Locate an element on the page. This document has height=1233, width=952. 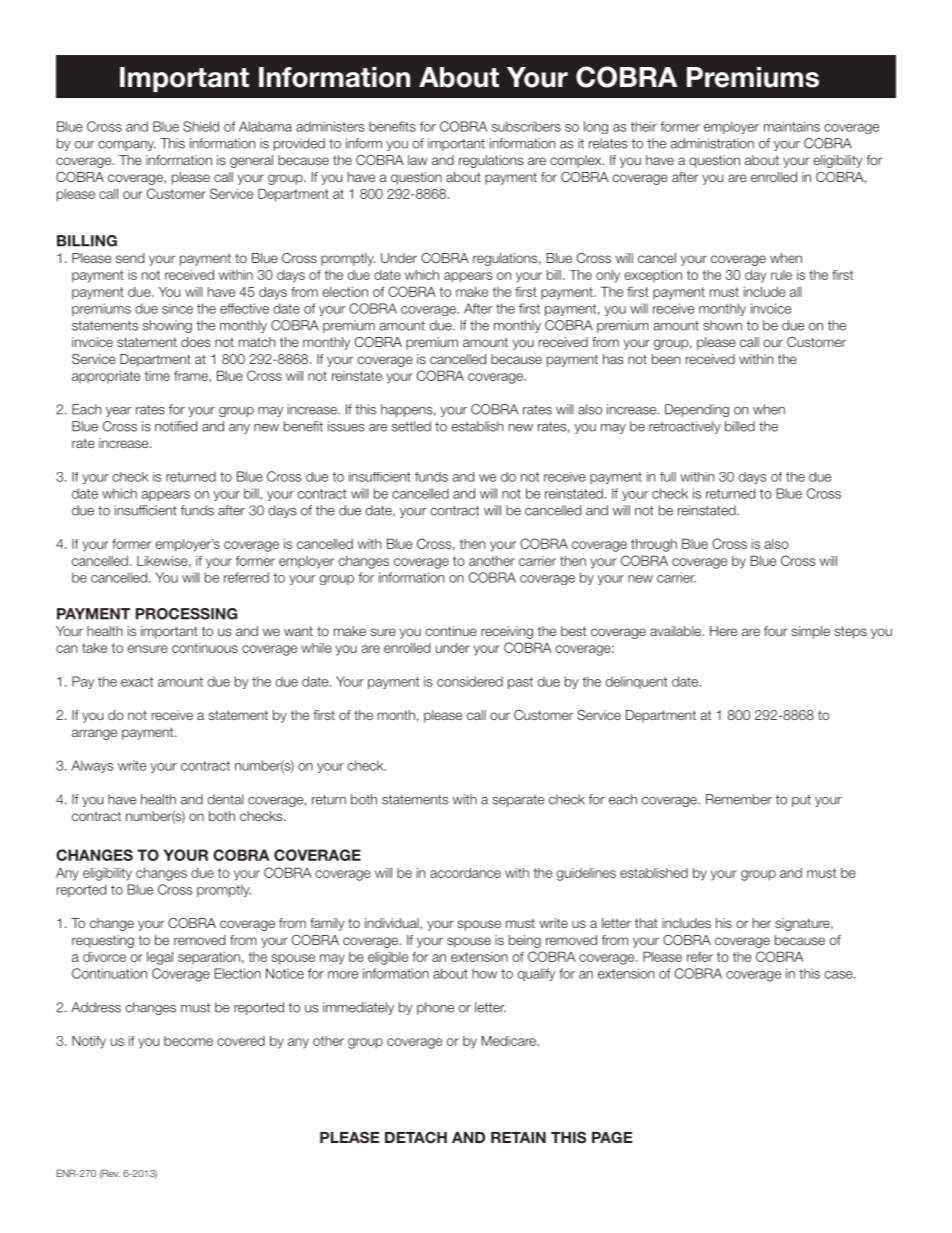
become is located at coordinates (188, 1041).
